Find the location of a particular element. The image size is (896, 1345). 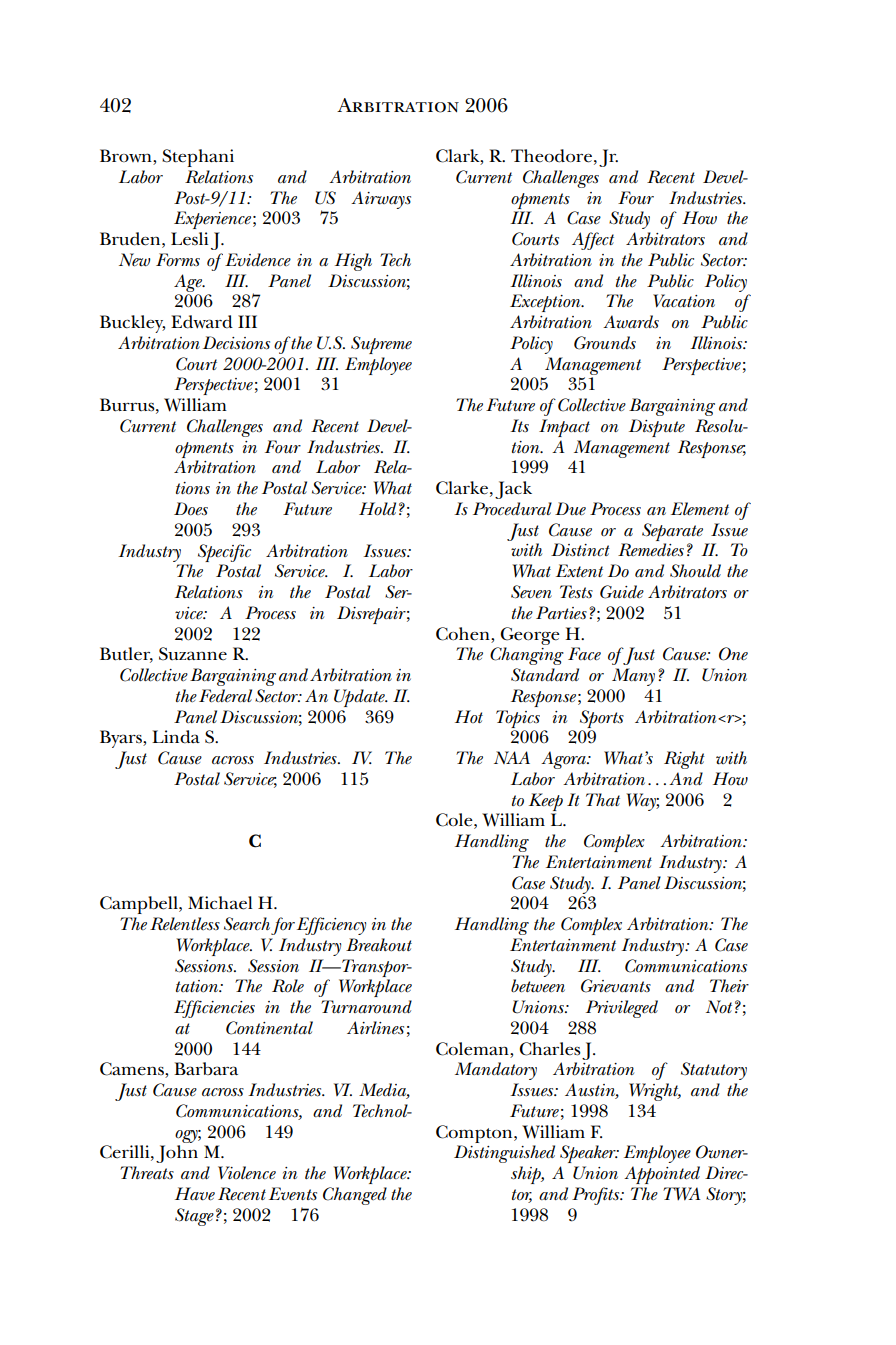

Does is located at coordinates (191, 509).
